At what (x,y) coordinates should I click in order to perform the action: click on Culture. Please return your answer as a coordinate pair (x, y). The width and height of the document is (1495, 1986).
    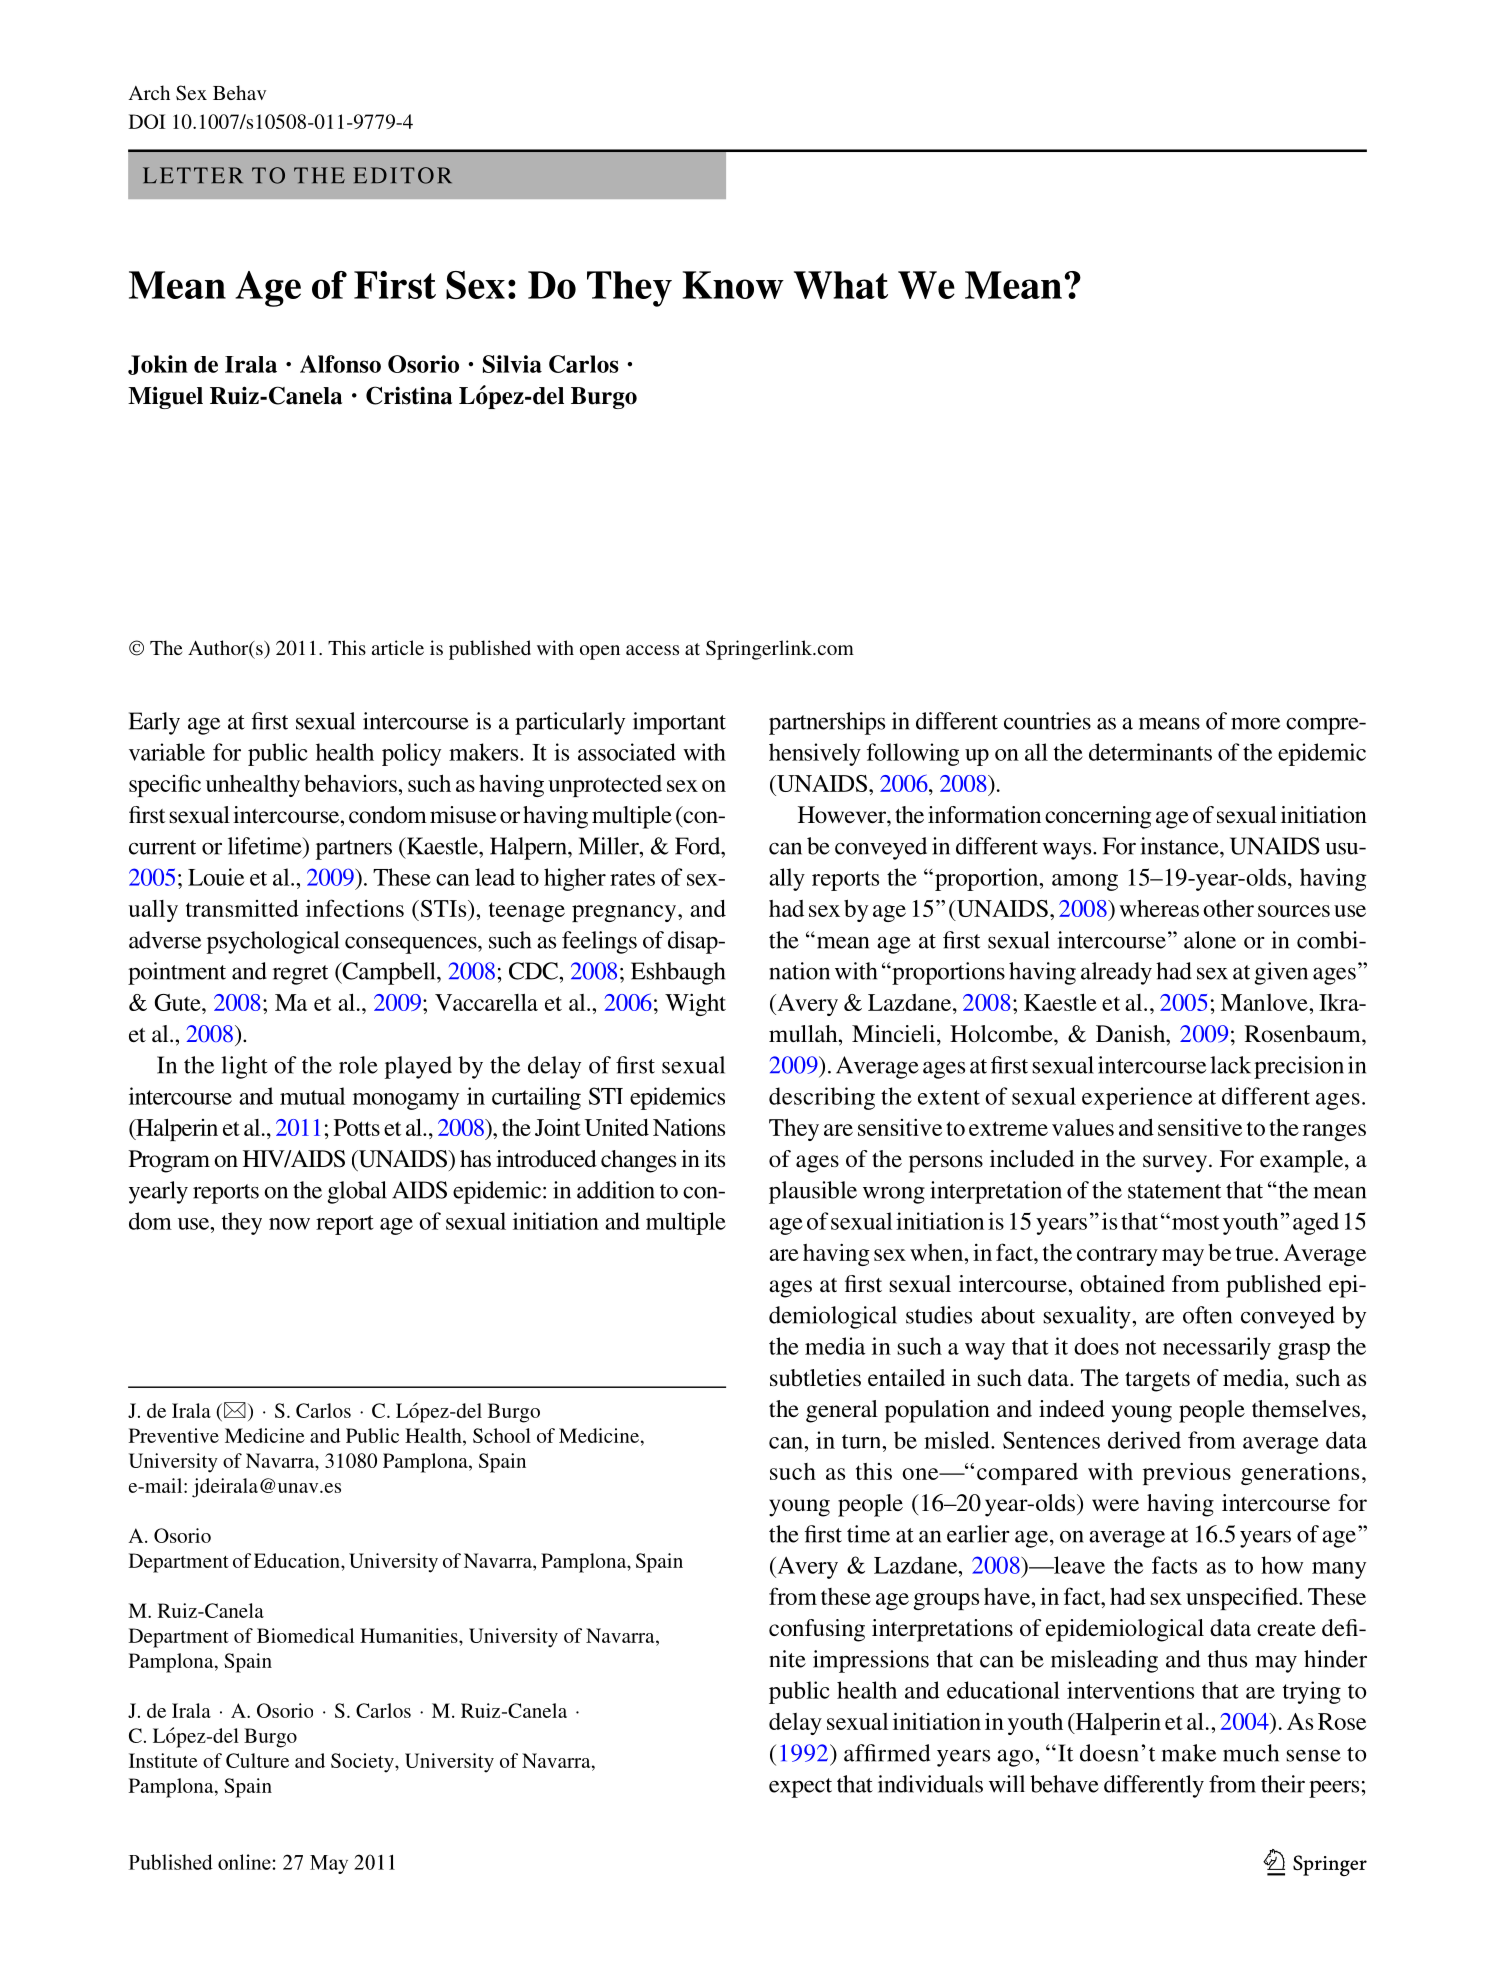
    Looking at the image, I should click on (257, 1760).
